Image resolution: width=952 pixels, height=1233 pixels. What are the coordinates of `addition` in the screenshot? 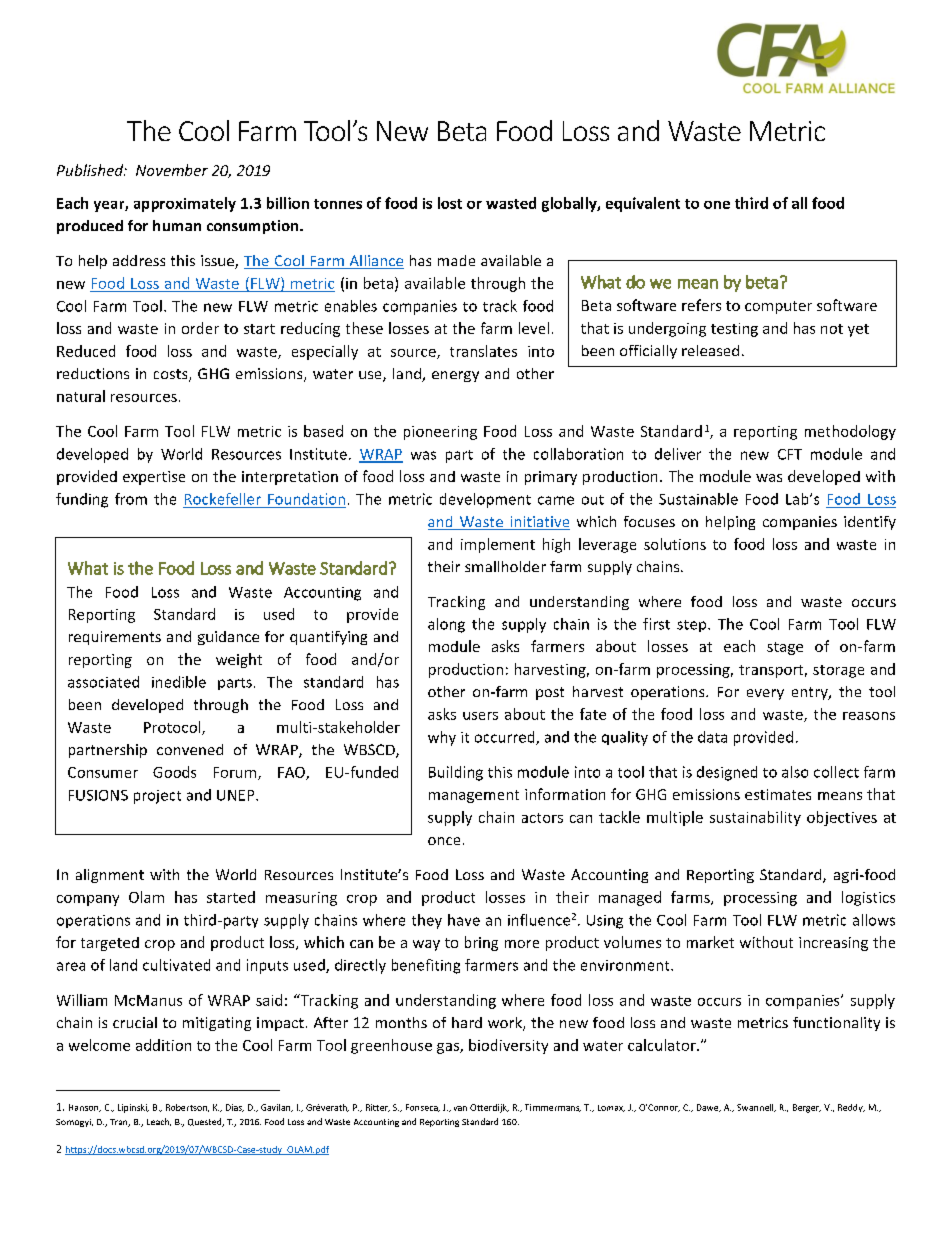 It's located at (163, 1045).
